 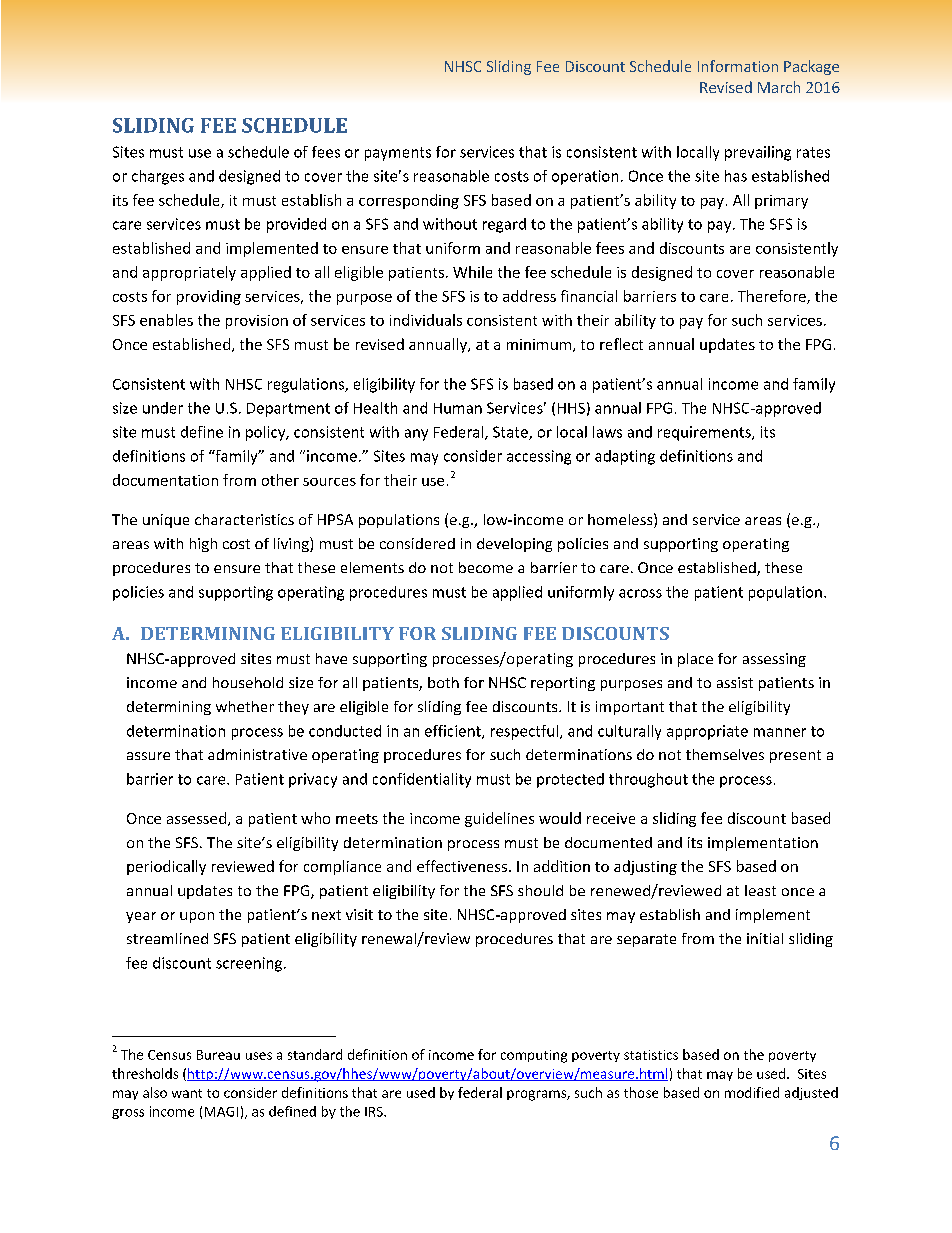 I want to click on Information, so click(x=738, y=66).
